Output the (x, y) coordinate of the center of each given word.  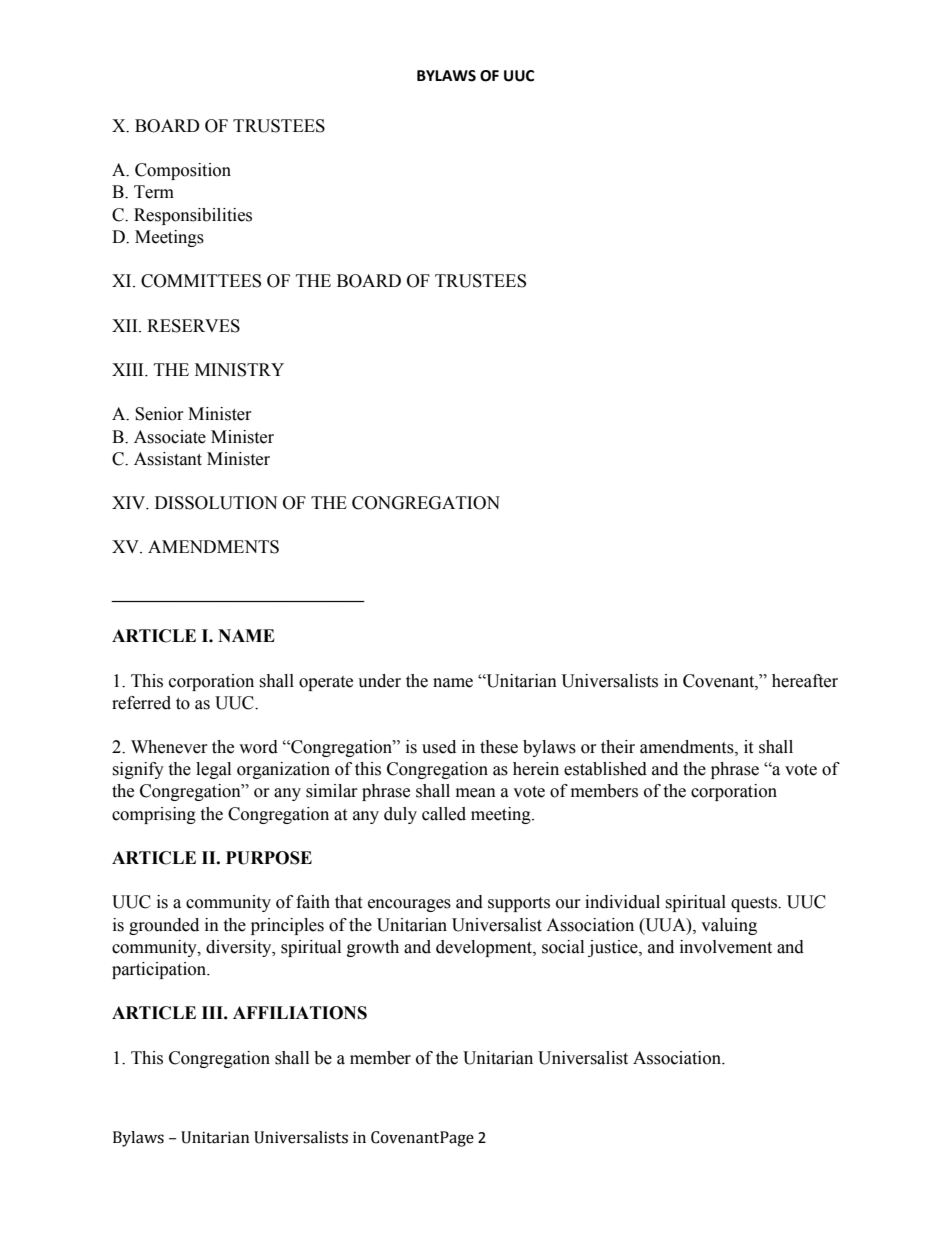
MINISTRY (239, 370)
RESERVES (193, 326)
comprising (154, 815)
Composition (183, 171)
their (618, 747)
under (379, 681)
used (439, 747)
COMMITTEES (201, 281)
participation (160, 970)
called (444, 814)
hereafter (805, 681)
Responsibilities (193, 216)
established (605, 769)
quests (755, 904)
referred (141, 703)
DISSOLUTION (216, 503)
